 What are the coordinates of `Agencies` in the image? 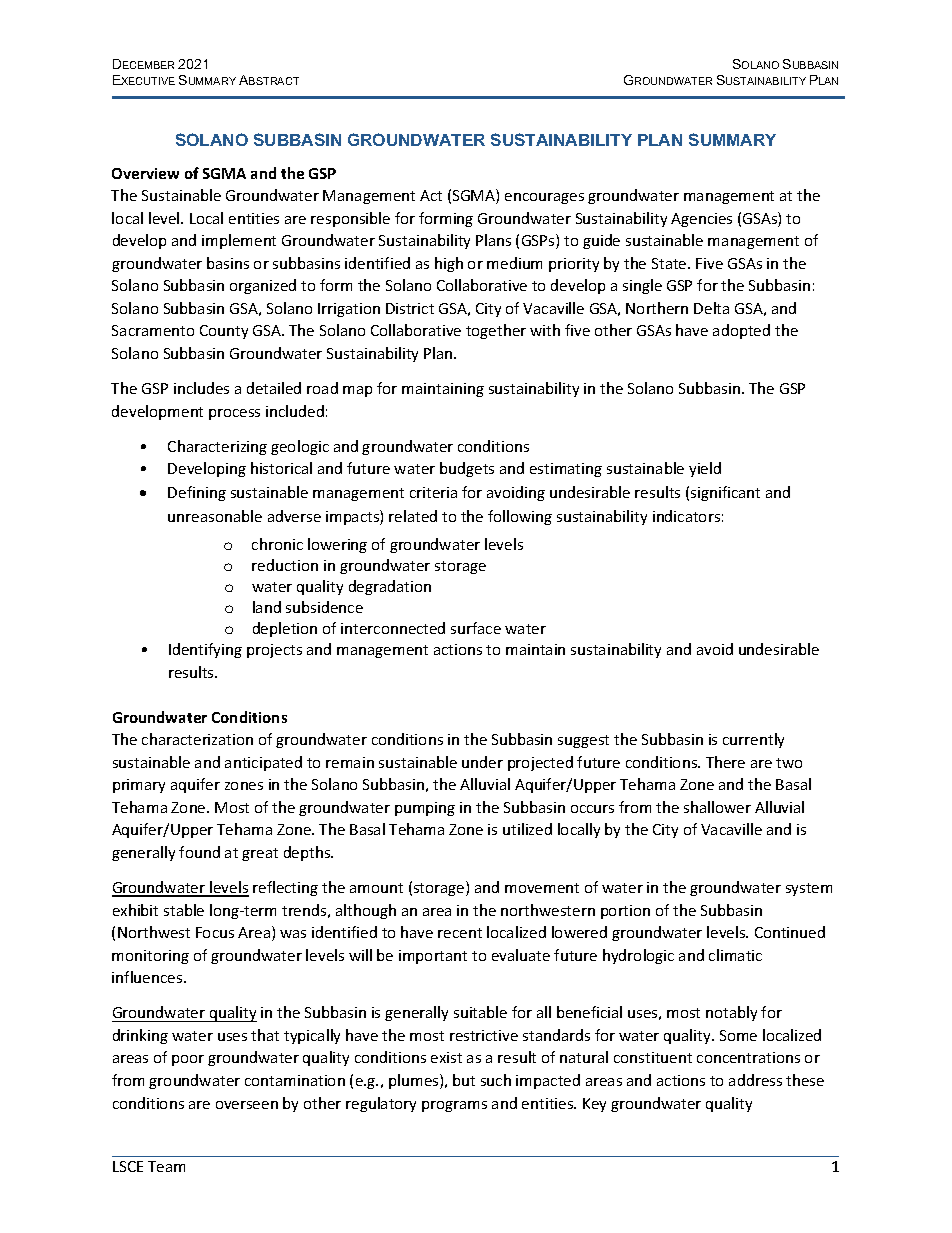 It's located at (701, 220).
